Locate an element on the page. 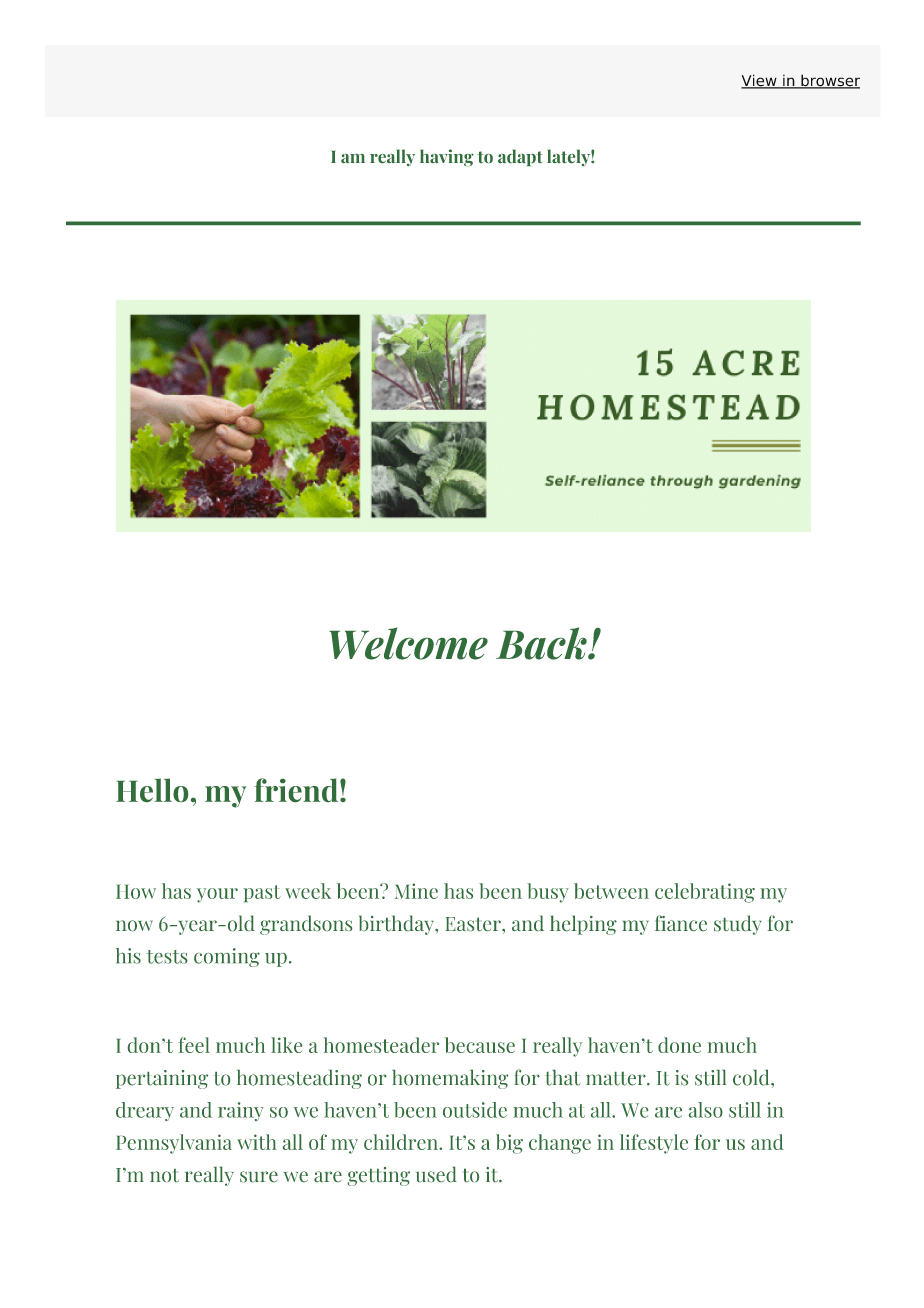  also is located at coordinates (706, 1110).
